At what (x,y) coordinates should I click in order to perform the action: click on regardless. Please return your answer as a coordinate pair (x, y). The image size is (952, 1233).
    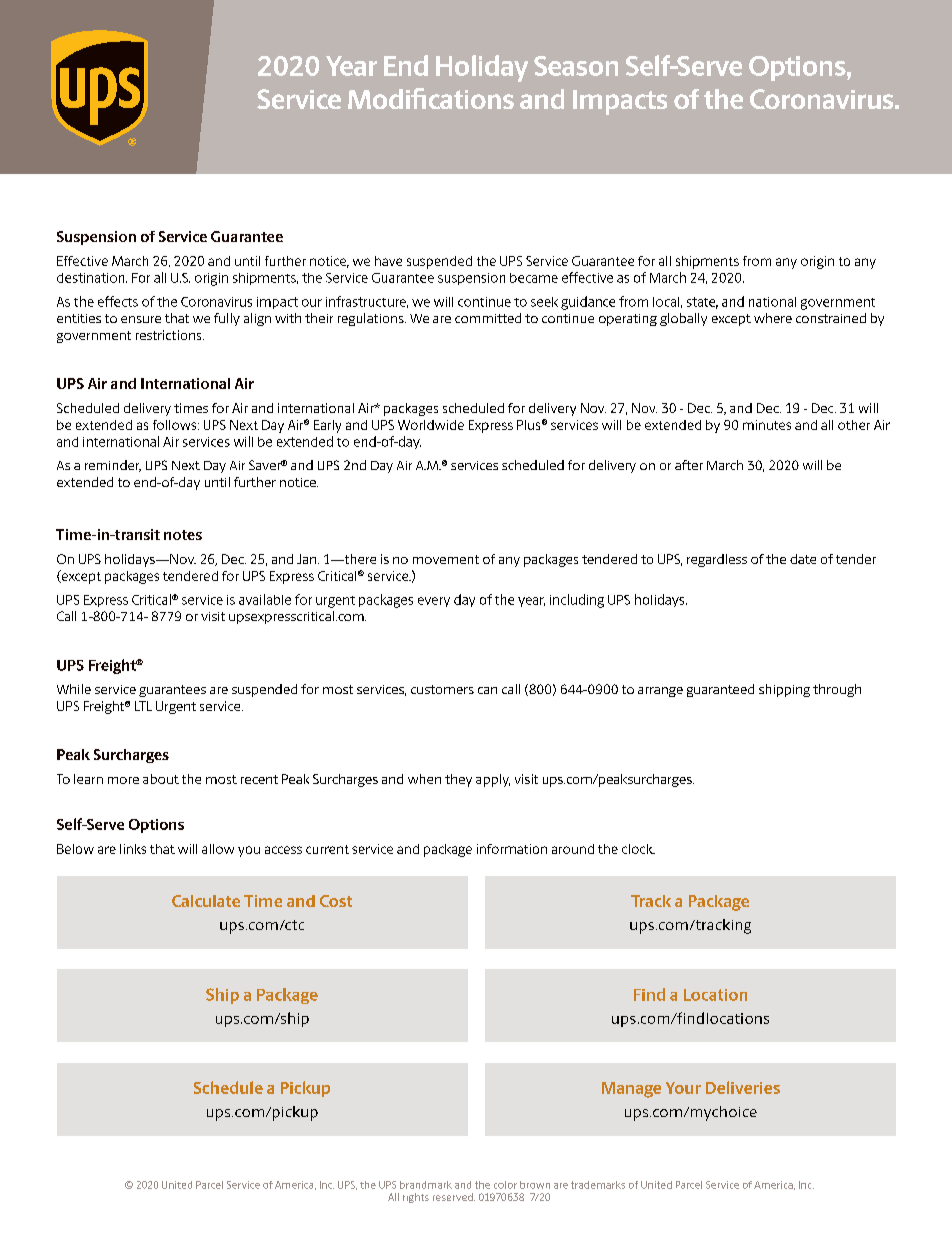
    Looking at the image, I should click on (717, 560).
